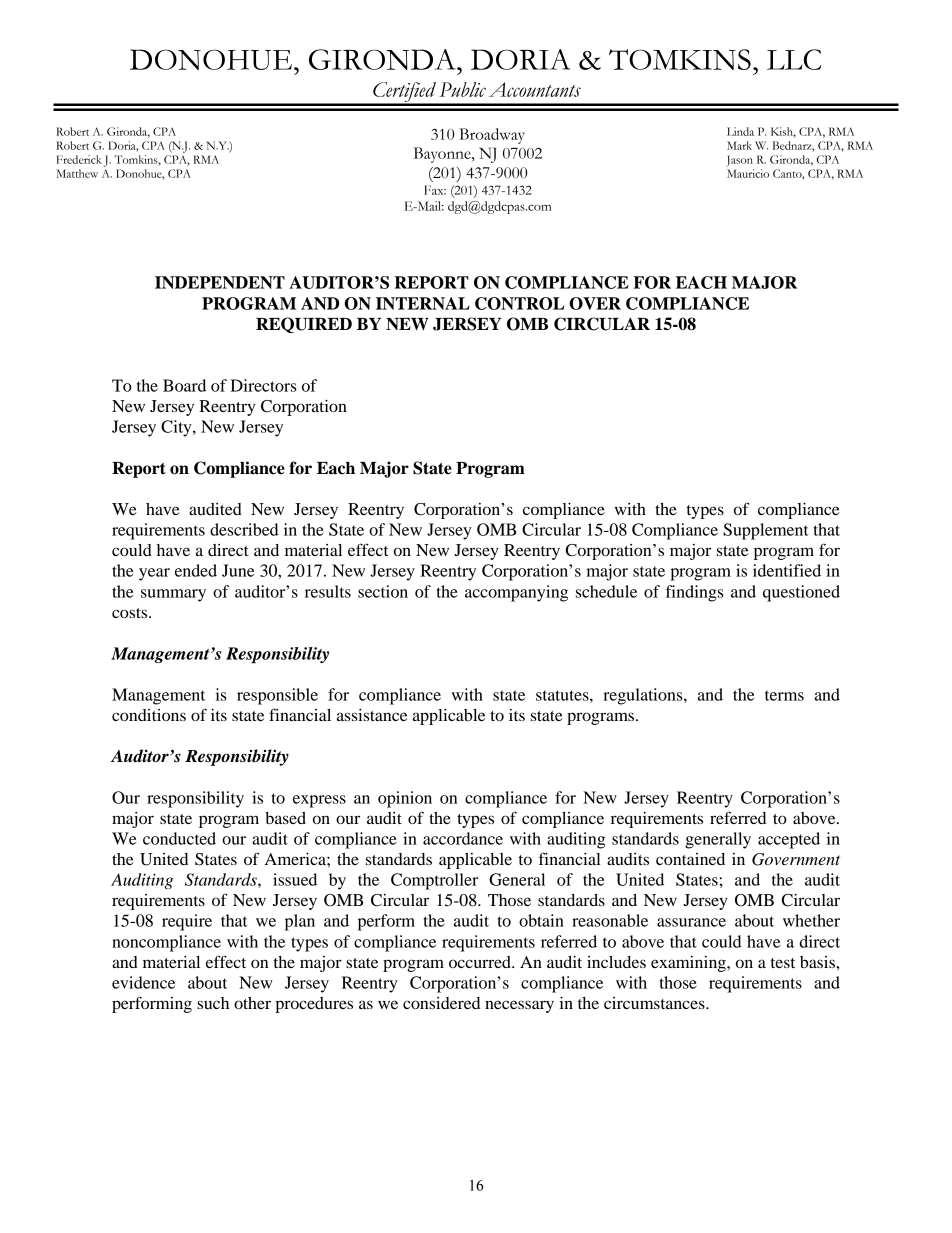 The image size is (952, 1233). I want to click on Frederick, so click(79, 159).
